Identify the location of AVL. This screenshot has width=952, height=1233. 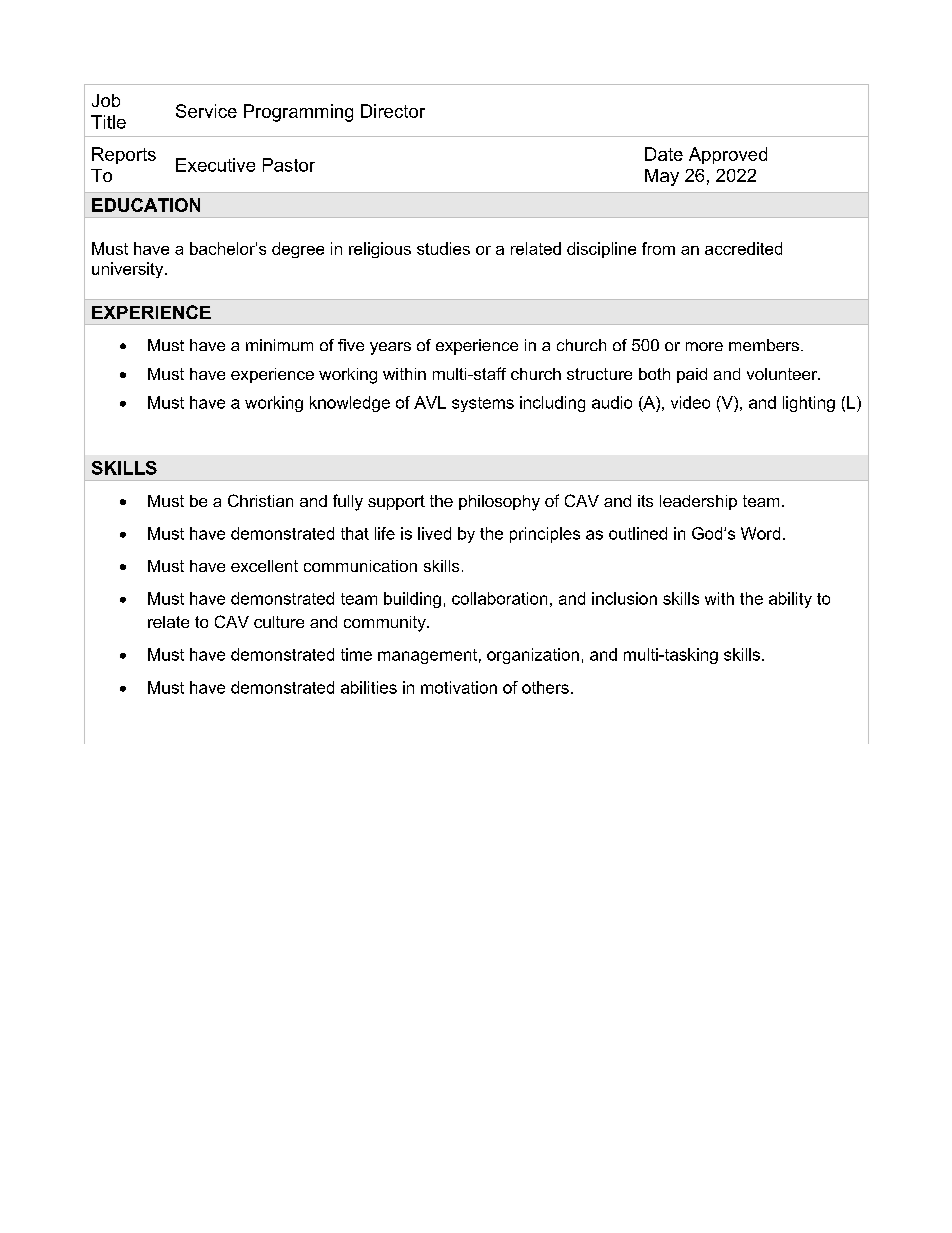
(430, 402).
